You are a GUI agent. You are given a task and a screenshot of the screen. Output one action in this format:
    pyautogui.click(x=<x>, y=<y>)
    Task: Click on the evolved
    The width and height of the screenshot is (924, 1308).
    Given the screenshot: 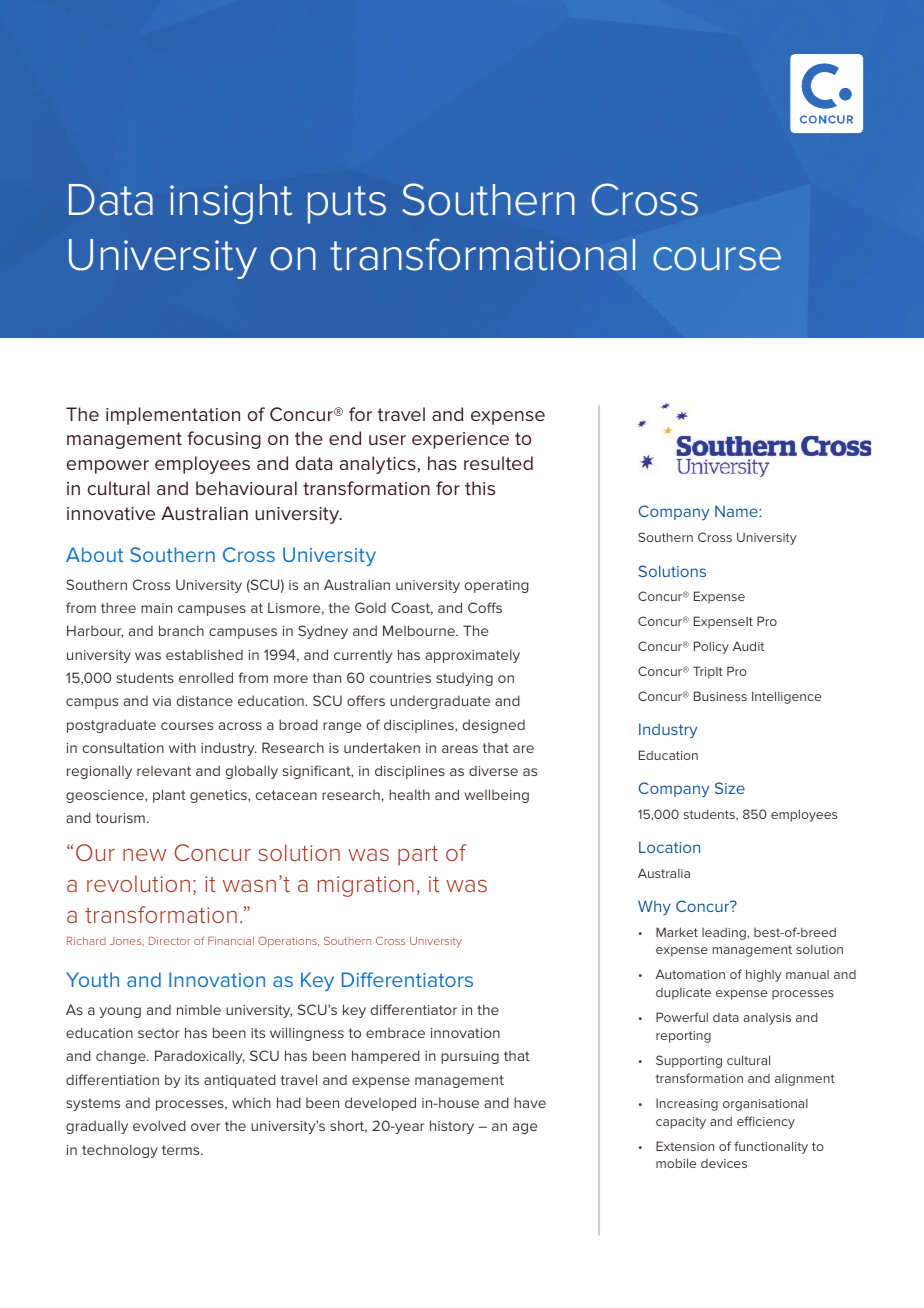 What is the action you would take?
    pyautogui.click(x=159, y=1125)
